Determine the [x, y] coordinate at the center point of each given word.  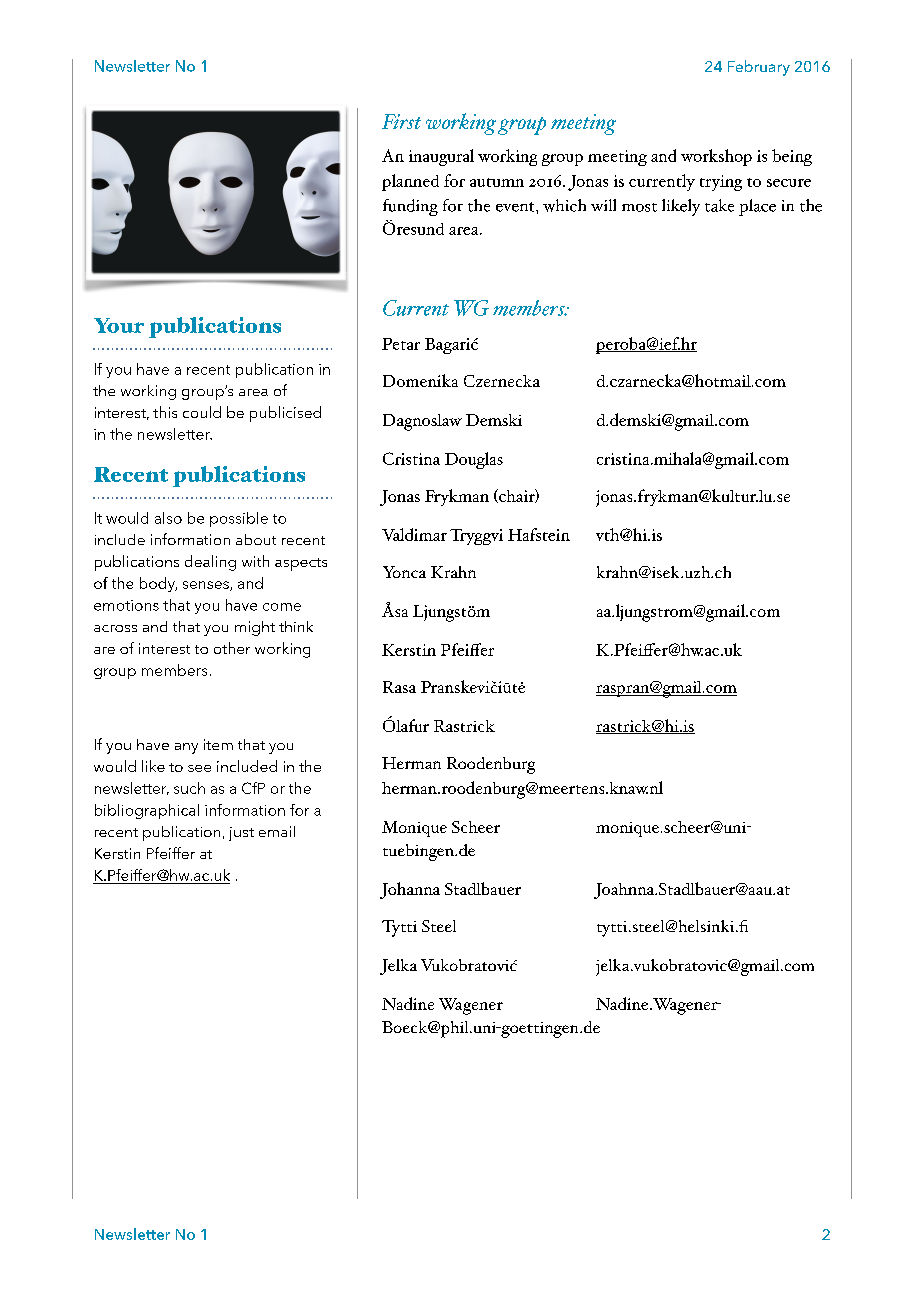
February [759, 68]
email [277, 831]
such [189, 788]
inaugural [441, 157]
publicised [285, 414]
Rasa [399, 687]
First [401, 121]
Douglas [474, 460]
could [202, 412]
